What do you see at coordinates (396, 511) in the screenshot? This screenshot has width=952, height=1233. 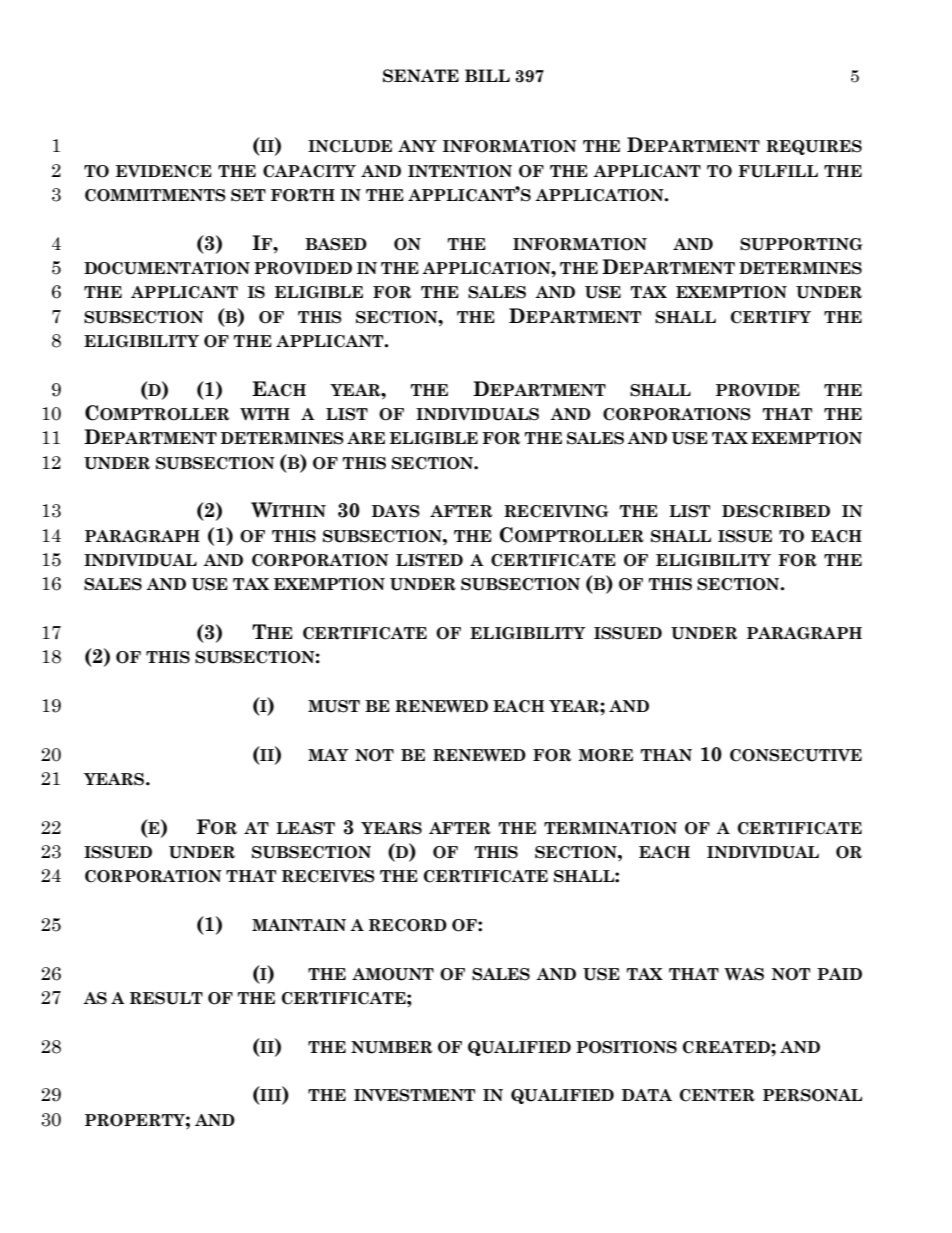 I see `DAYS` at bounding box center [396, 511].
